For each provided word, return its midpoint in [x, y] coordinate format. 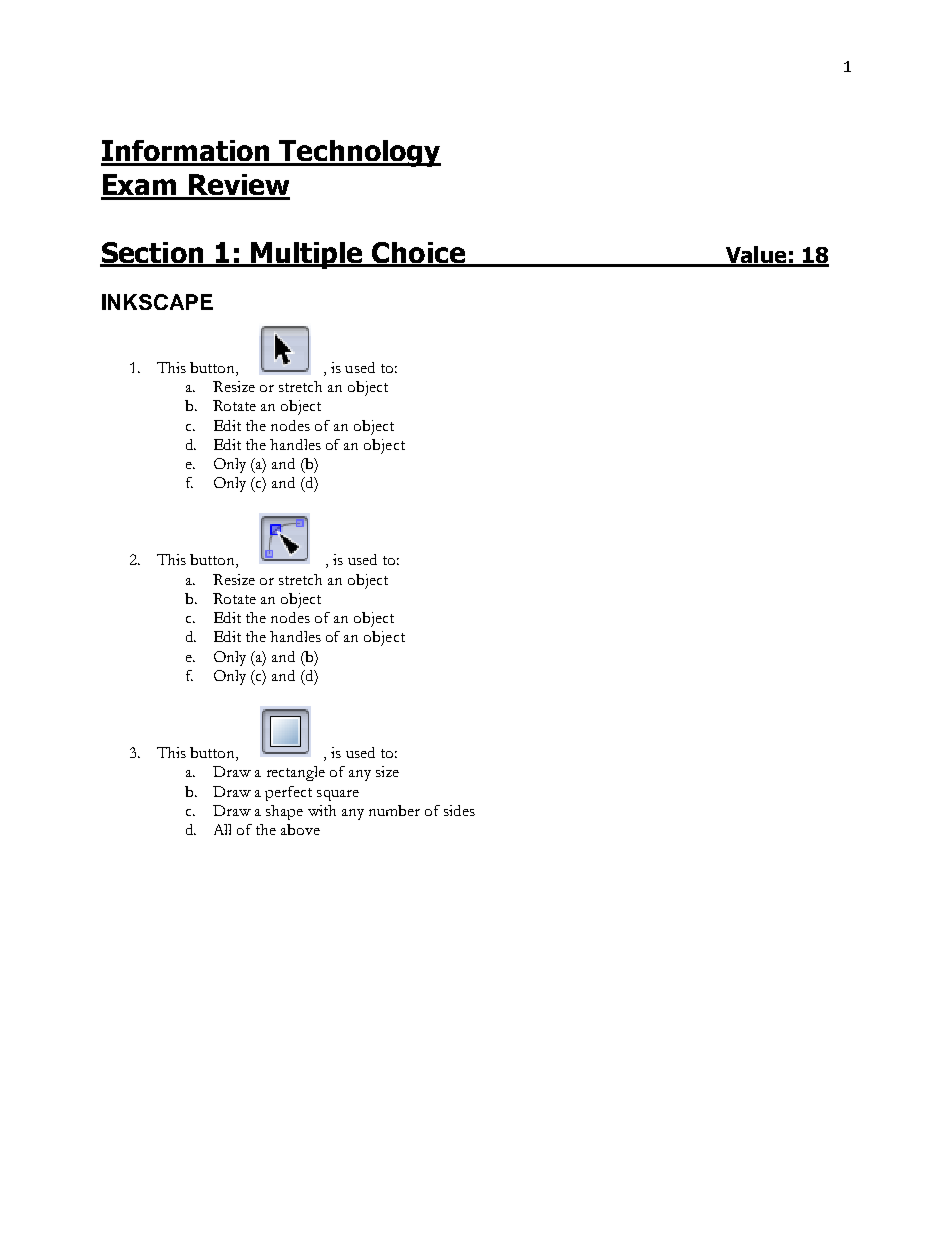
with [322, 810]
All [222, 829]
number [394, 810]
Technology [359, 153]
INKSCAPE [157, 302]
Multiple [307, 255]
